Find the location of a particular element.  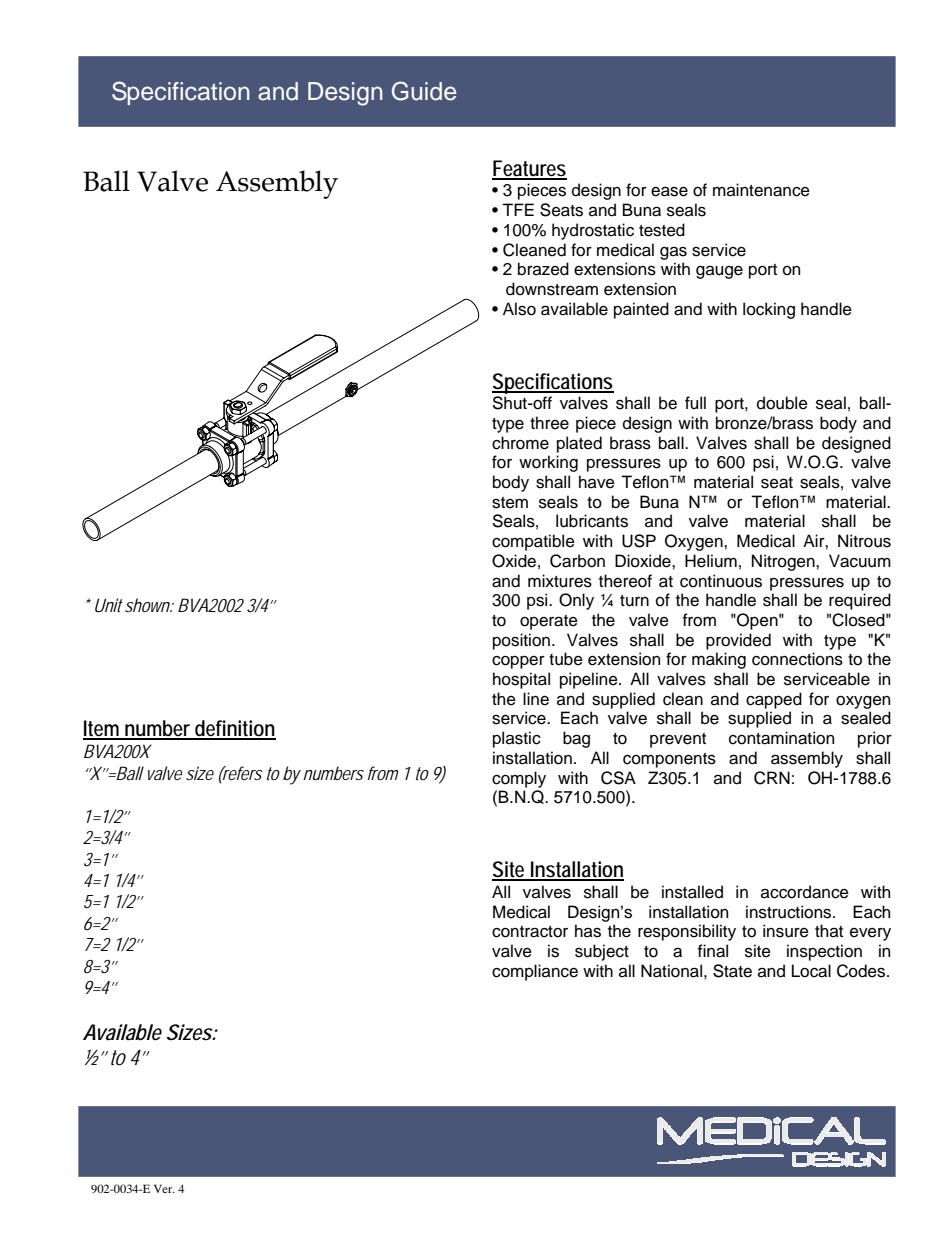

chrome is located at coordinates (520, 443).
